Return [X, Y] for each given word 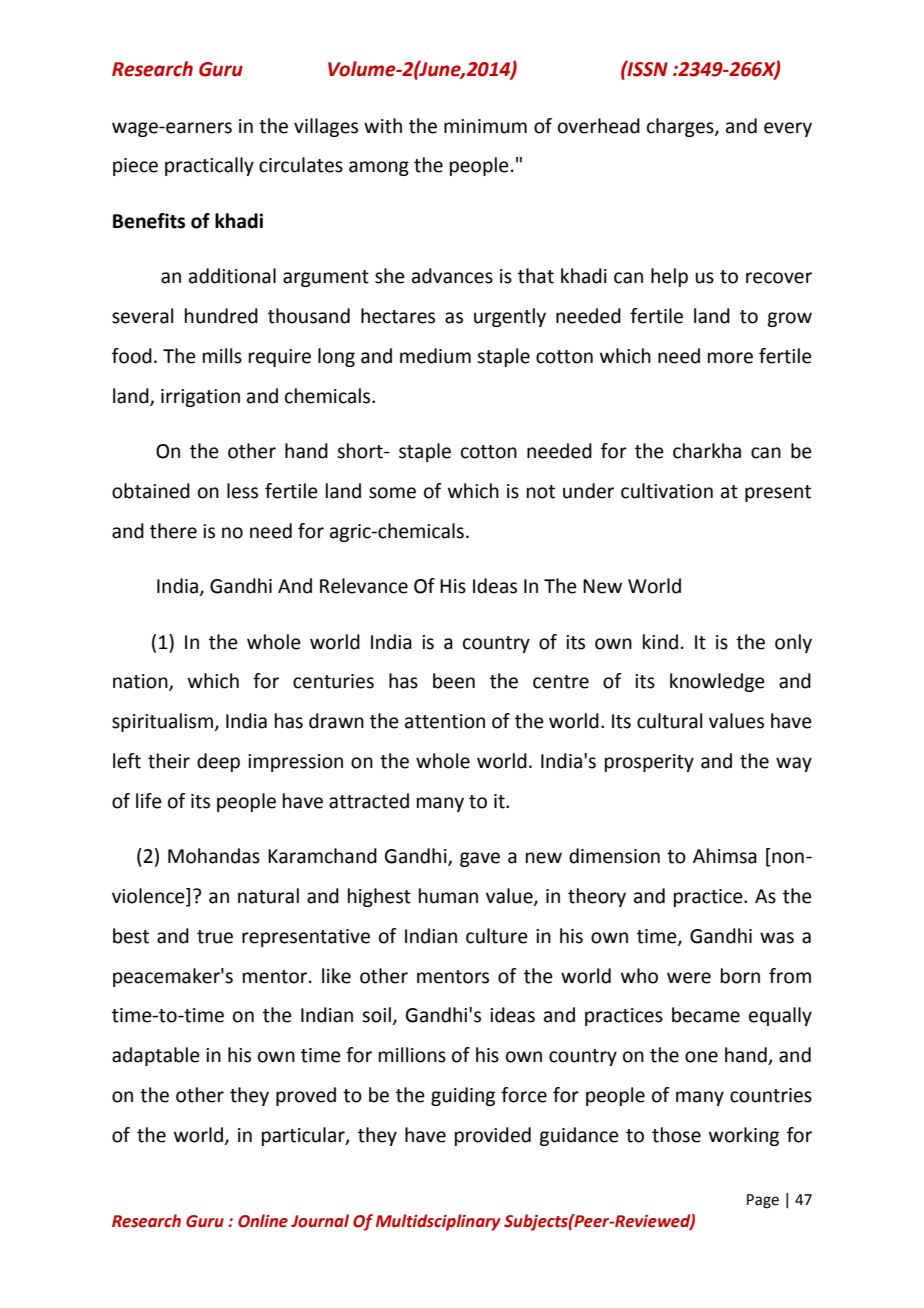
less [242, 491]
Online [263, 1221]
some [392, 493]
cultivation [667, 491]
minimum [485, 126]
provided [493, 1136]
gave [480, 859]
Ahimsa [725, 856]
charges [681, 127]
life [149, 801]
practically [209, 166]
